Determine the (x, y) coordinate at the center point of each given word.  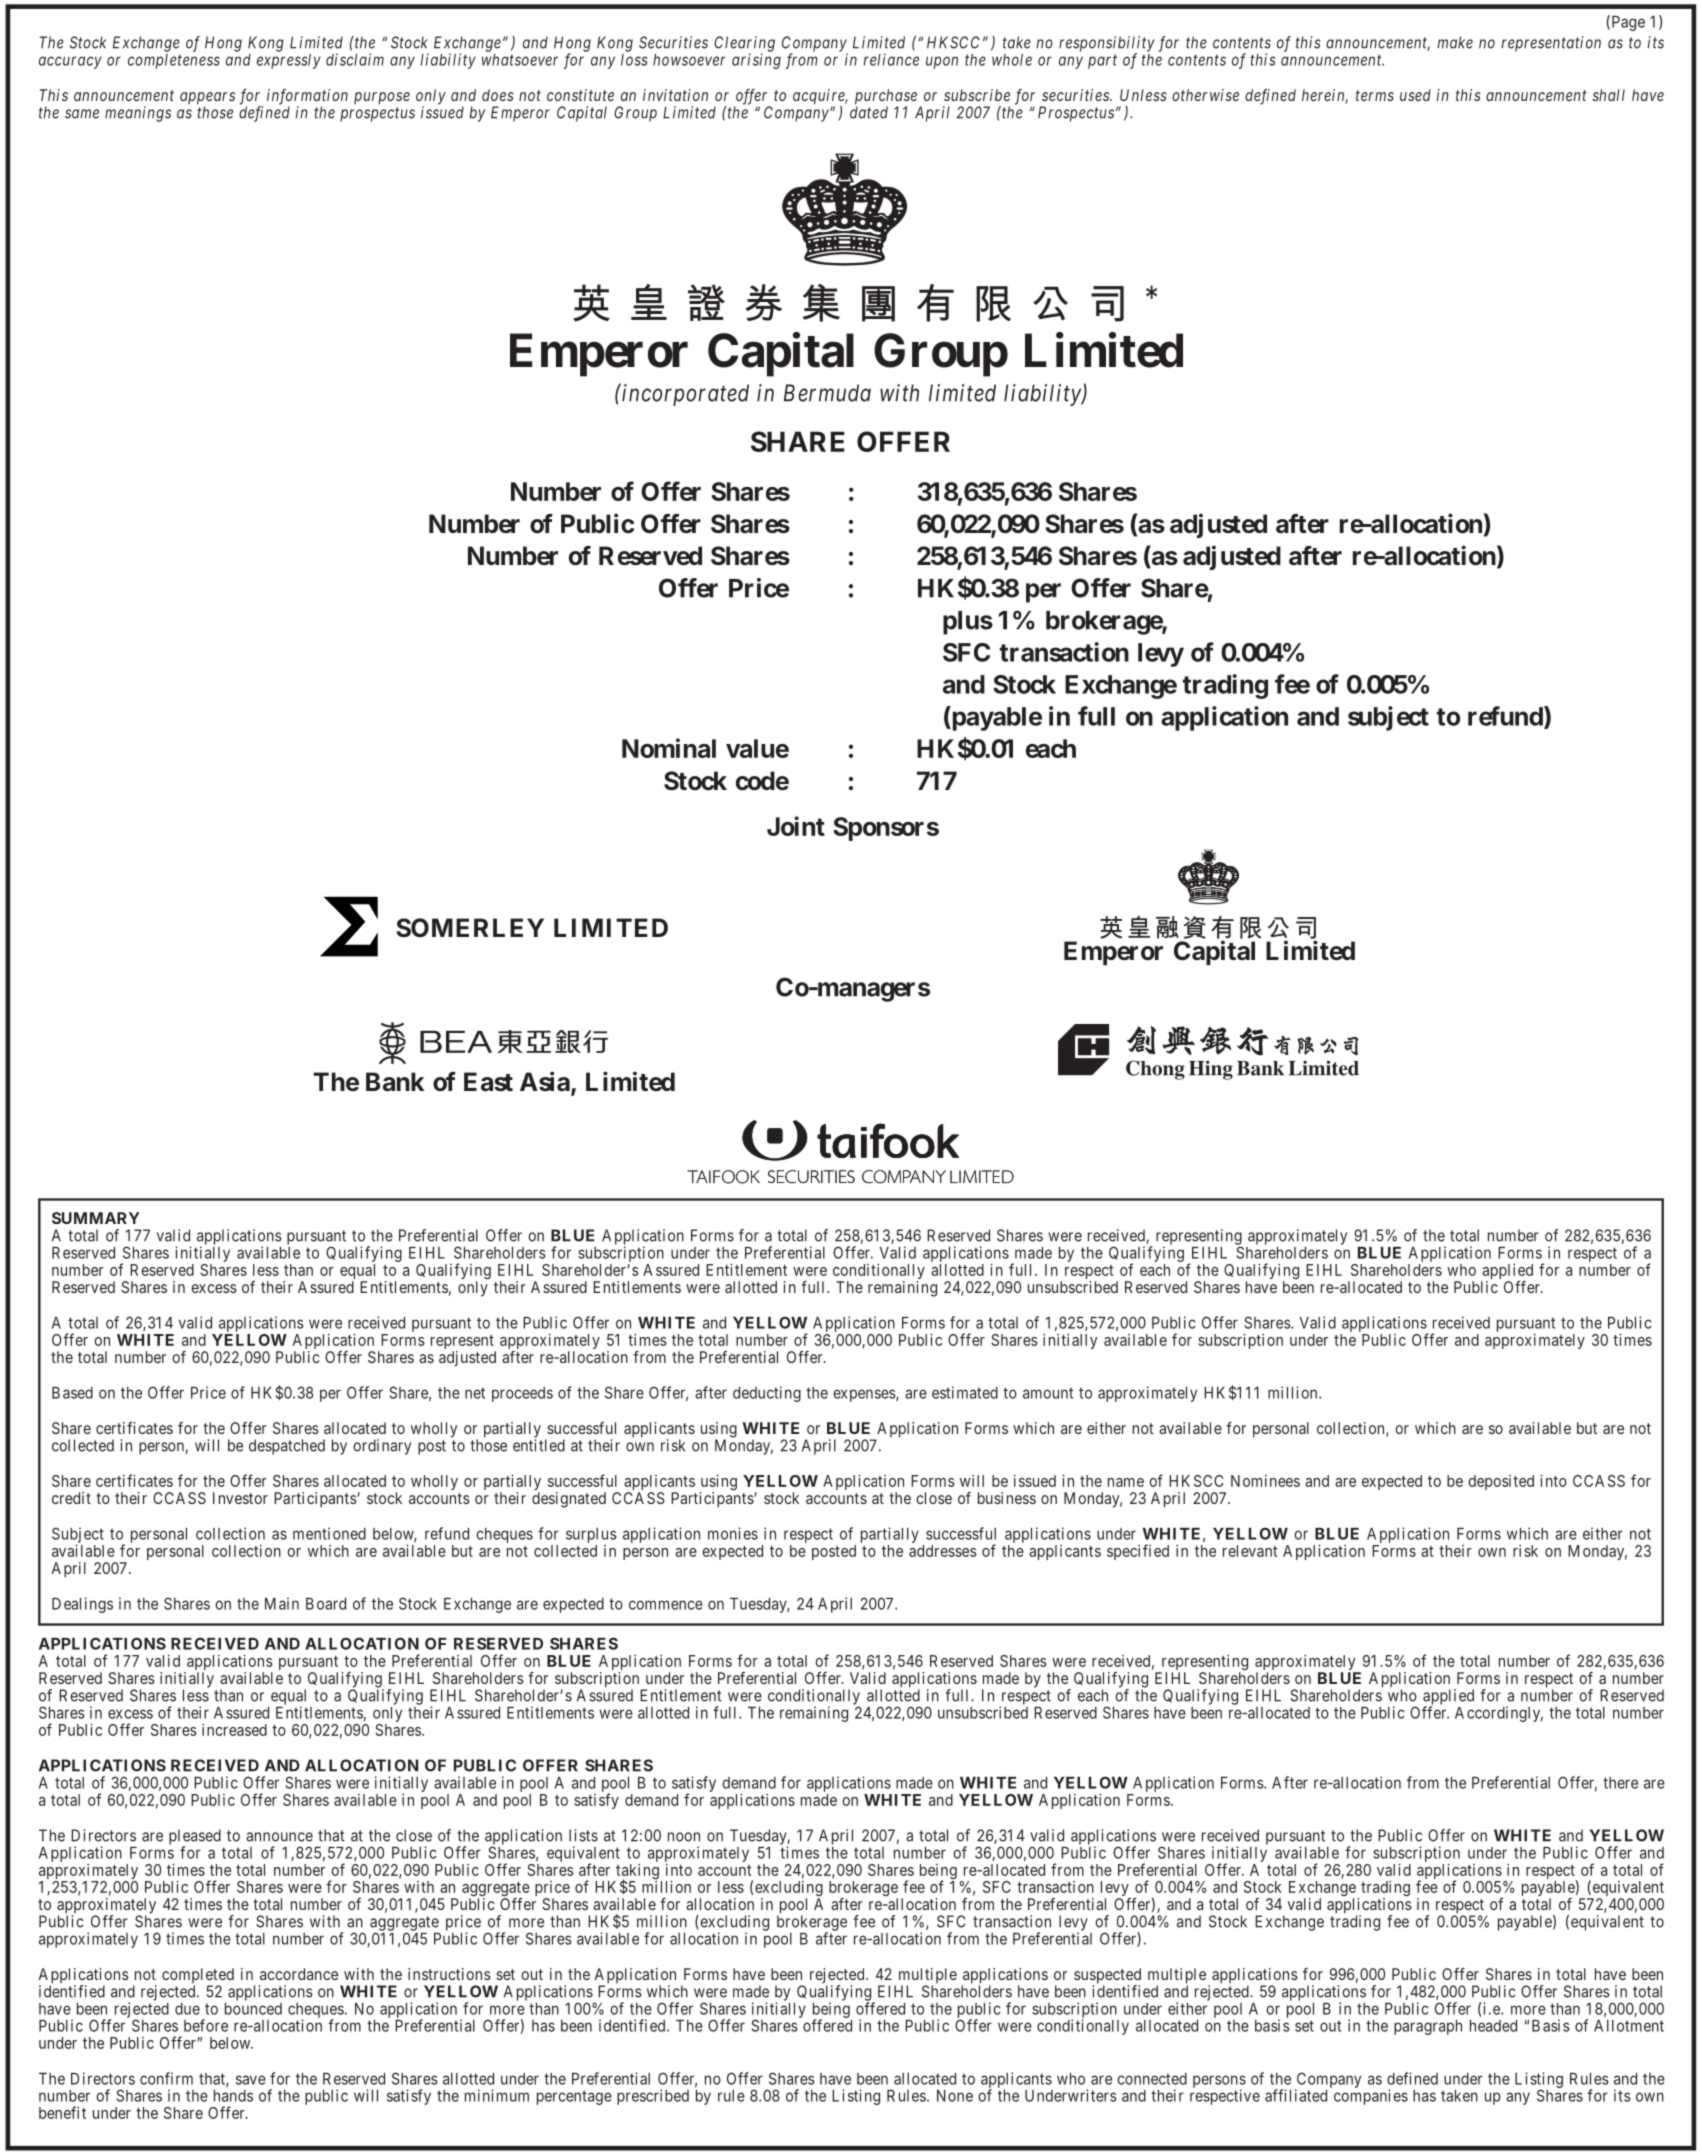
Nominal (669, 748)
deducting (767, 1394)
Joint (796, 826)
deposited (1501, 1482)
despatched (287, 1447)
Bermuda (827, 393)
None (955, 2096)
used (1415, 95)
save (251, 2080)
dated (869, 112)
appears (207, 99)
